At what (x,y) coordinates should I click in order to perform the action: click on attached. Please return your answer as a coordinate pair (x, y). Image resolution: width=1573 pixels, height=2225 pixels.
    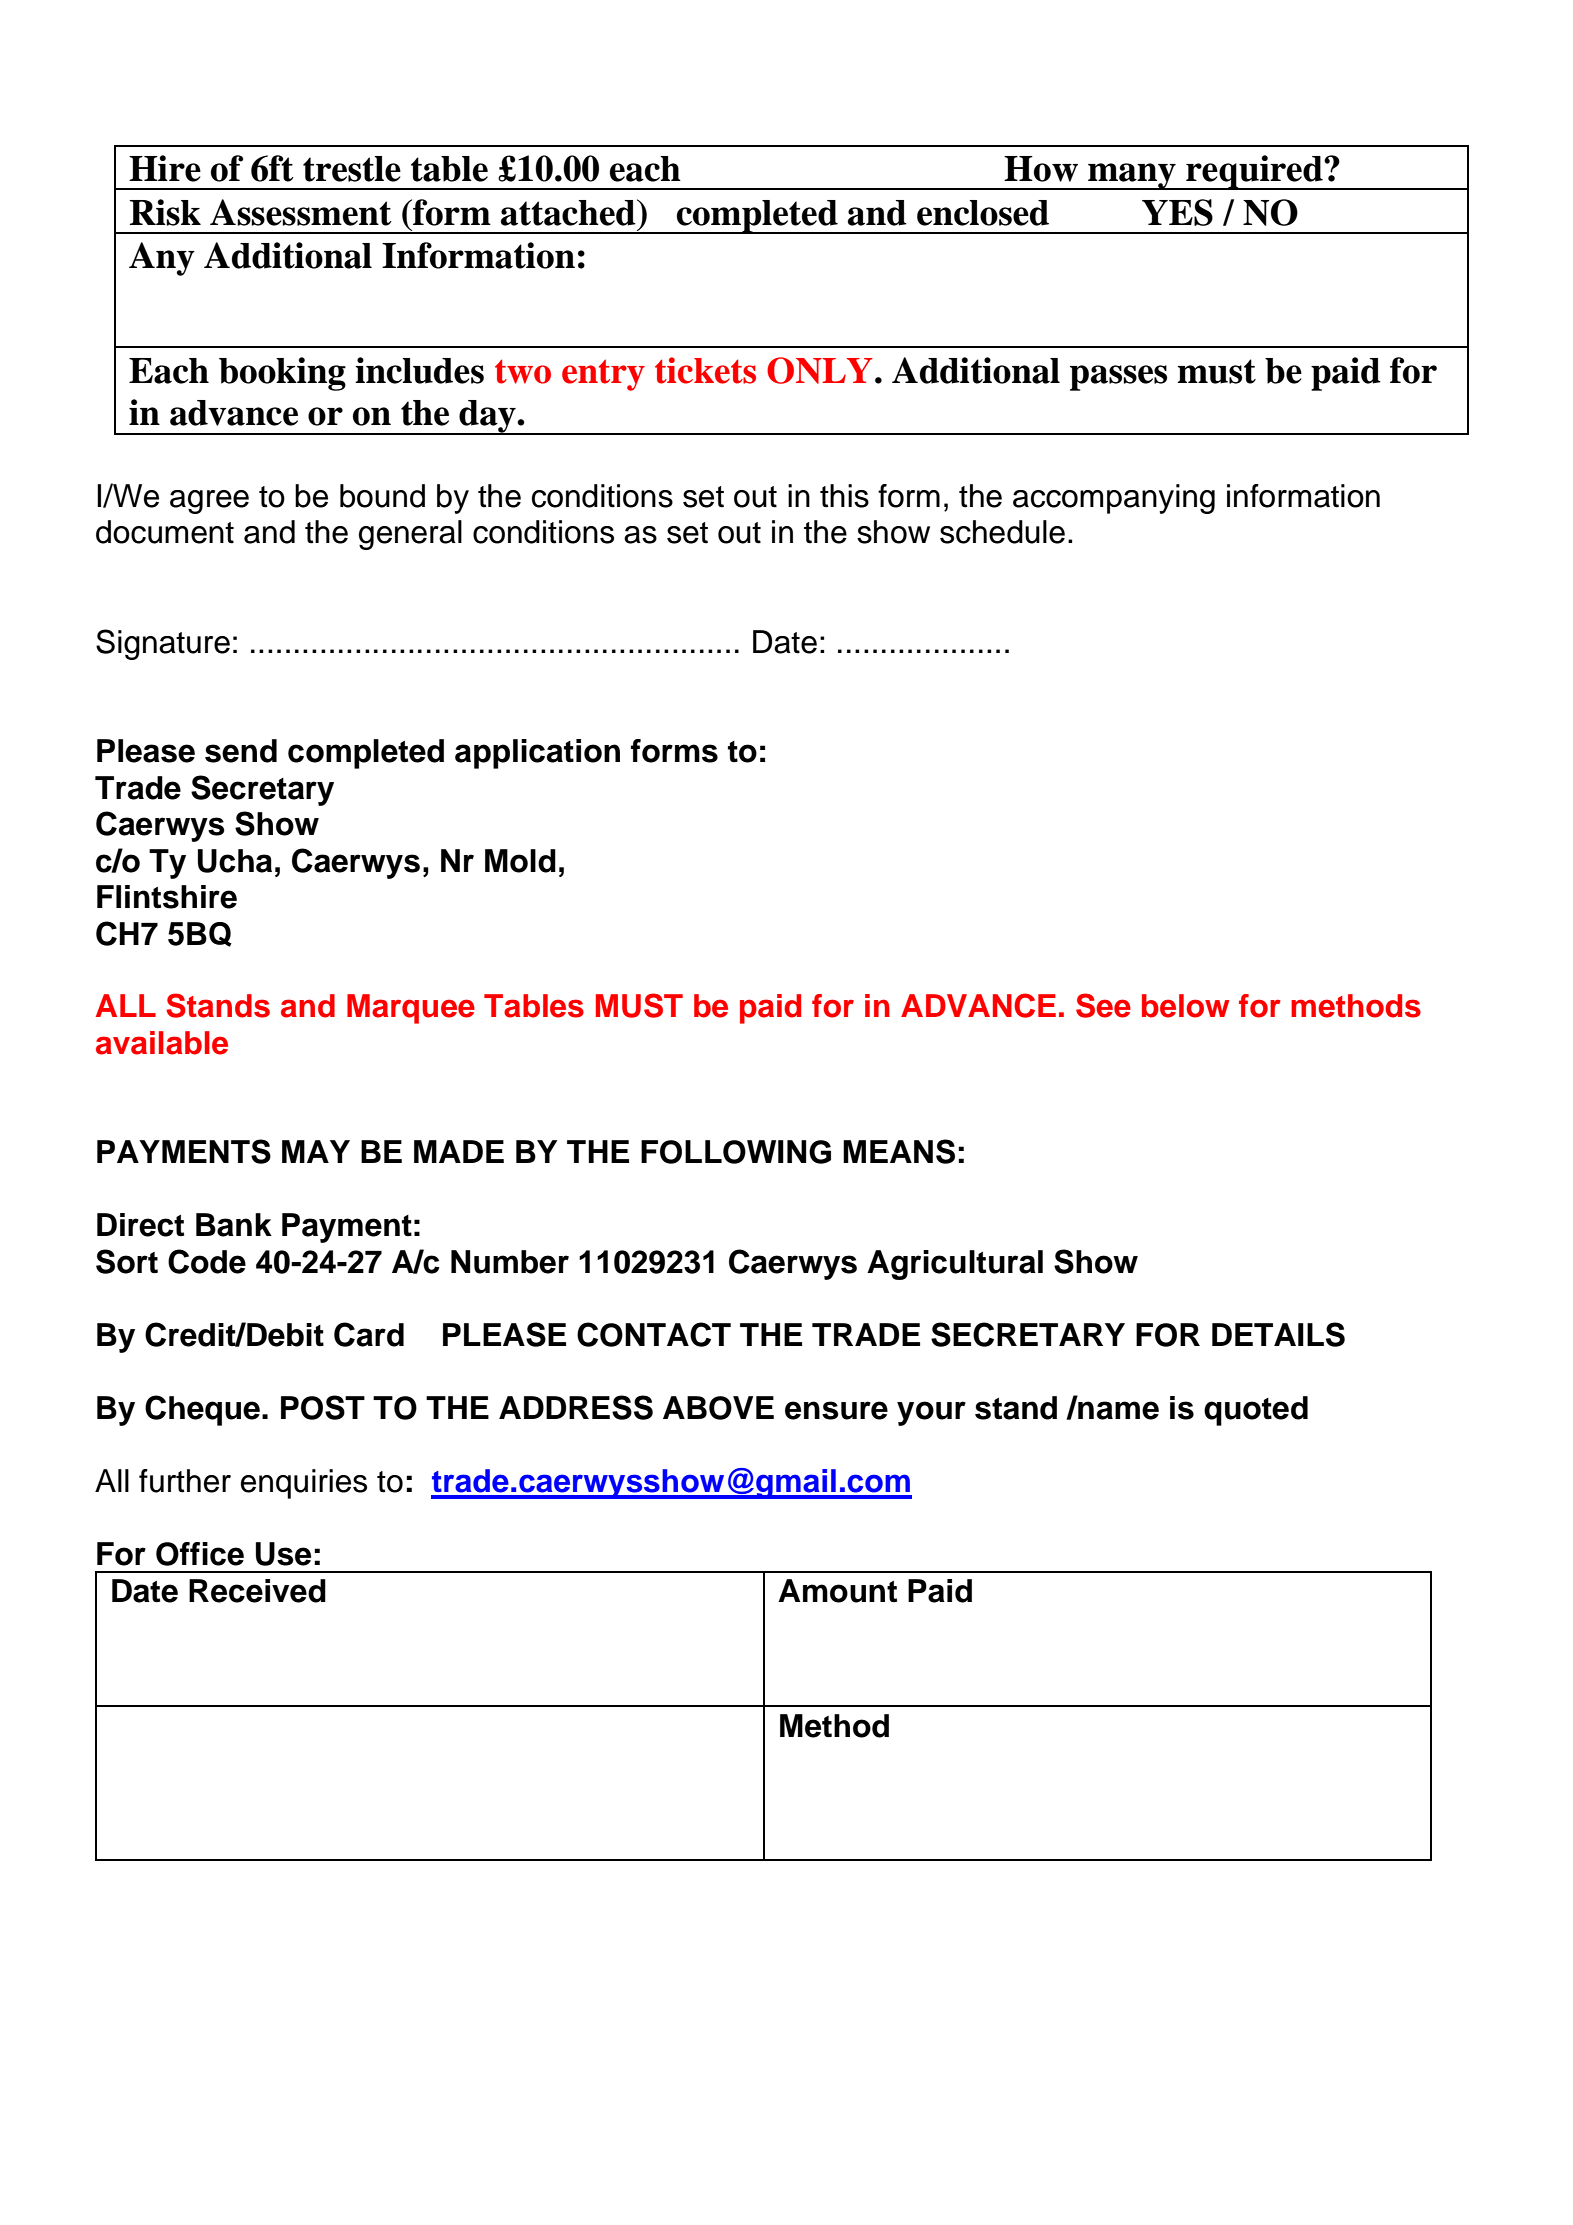
    Looking at the image, I should click on (569, 212).
